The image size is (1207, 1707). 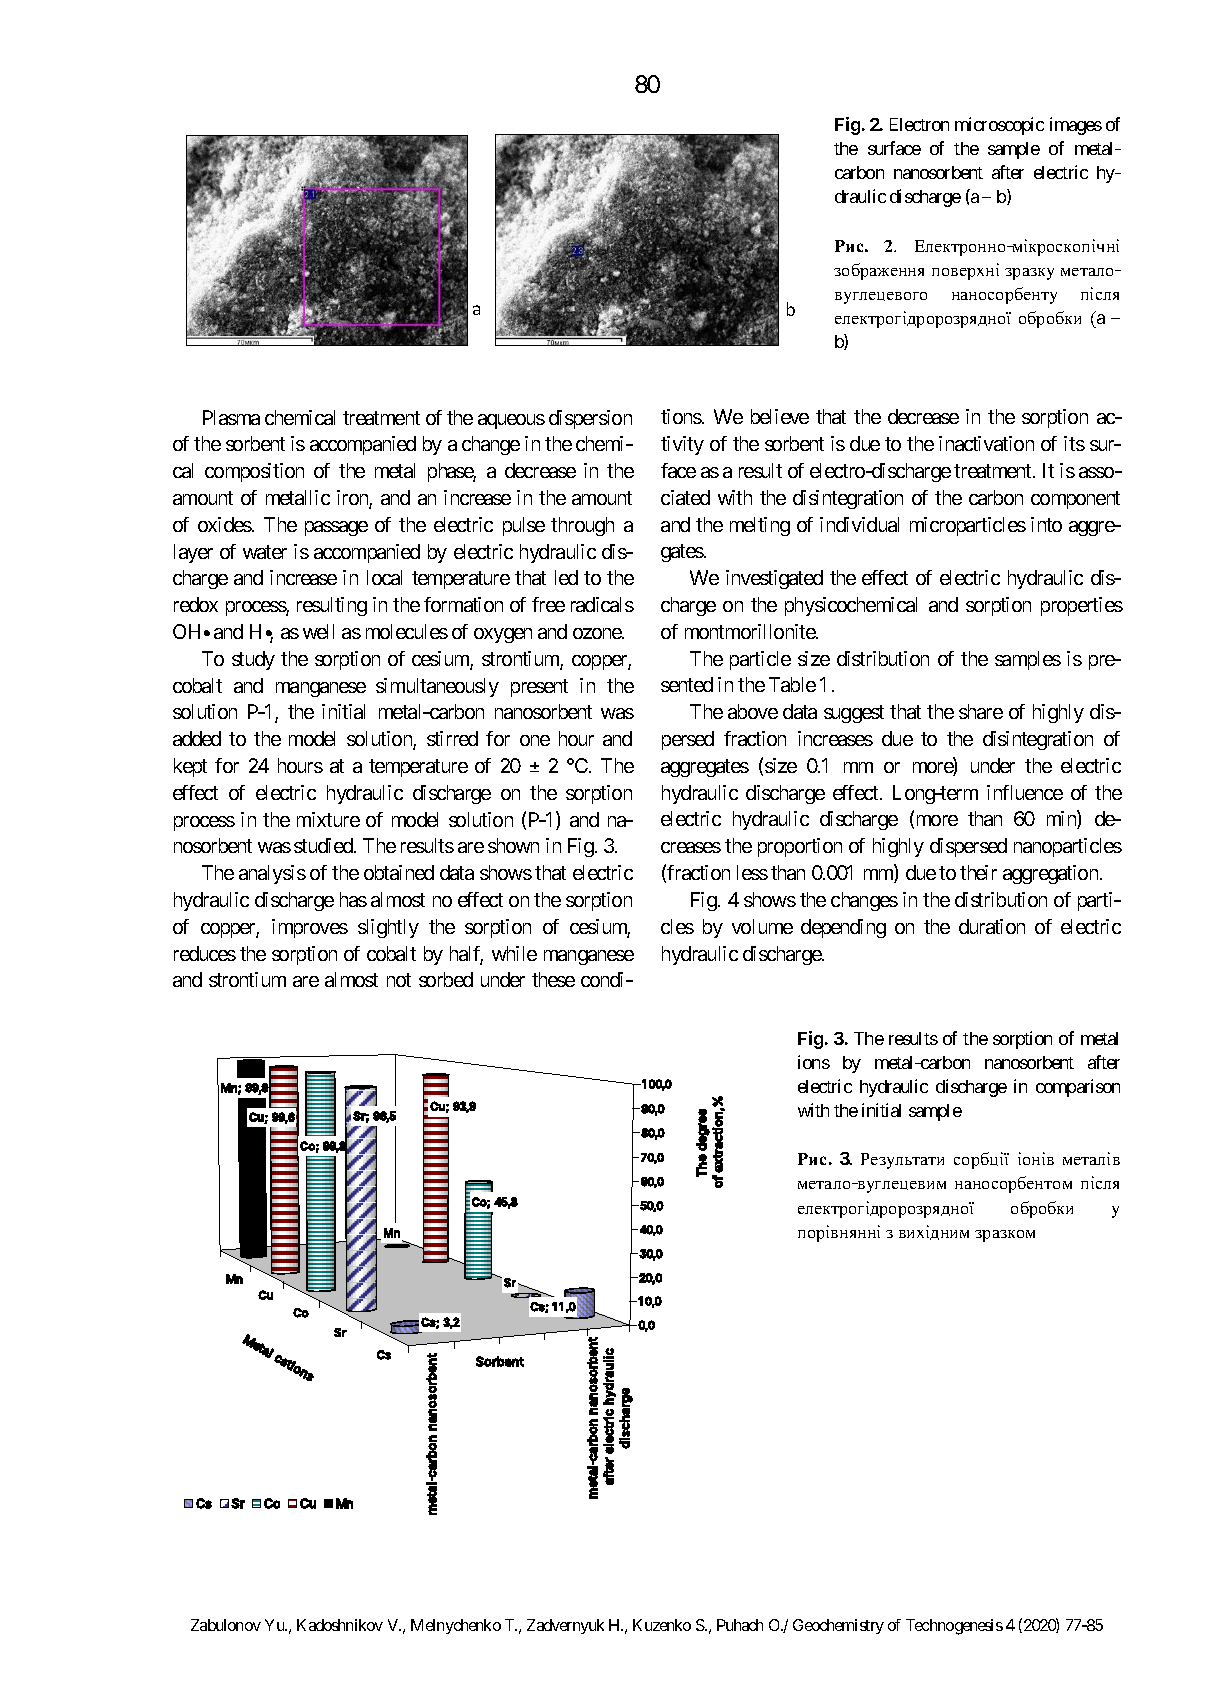 What do you see at coordinates (318, 631) in the image?
I see `well` at bounding box center [318, 631].
